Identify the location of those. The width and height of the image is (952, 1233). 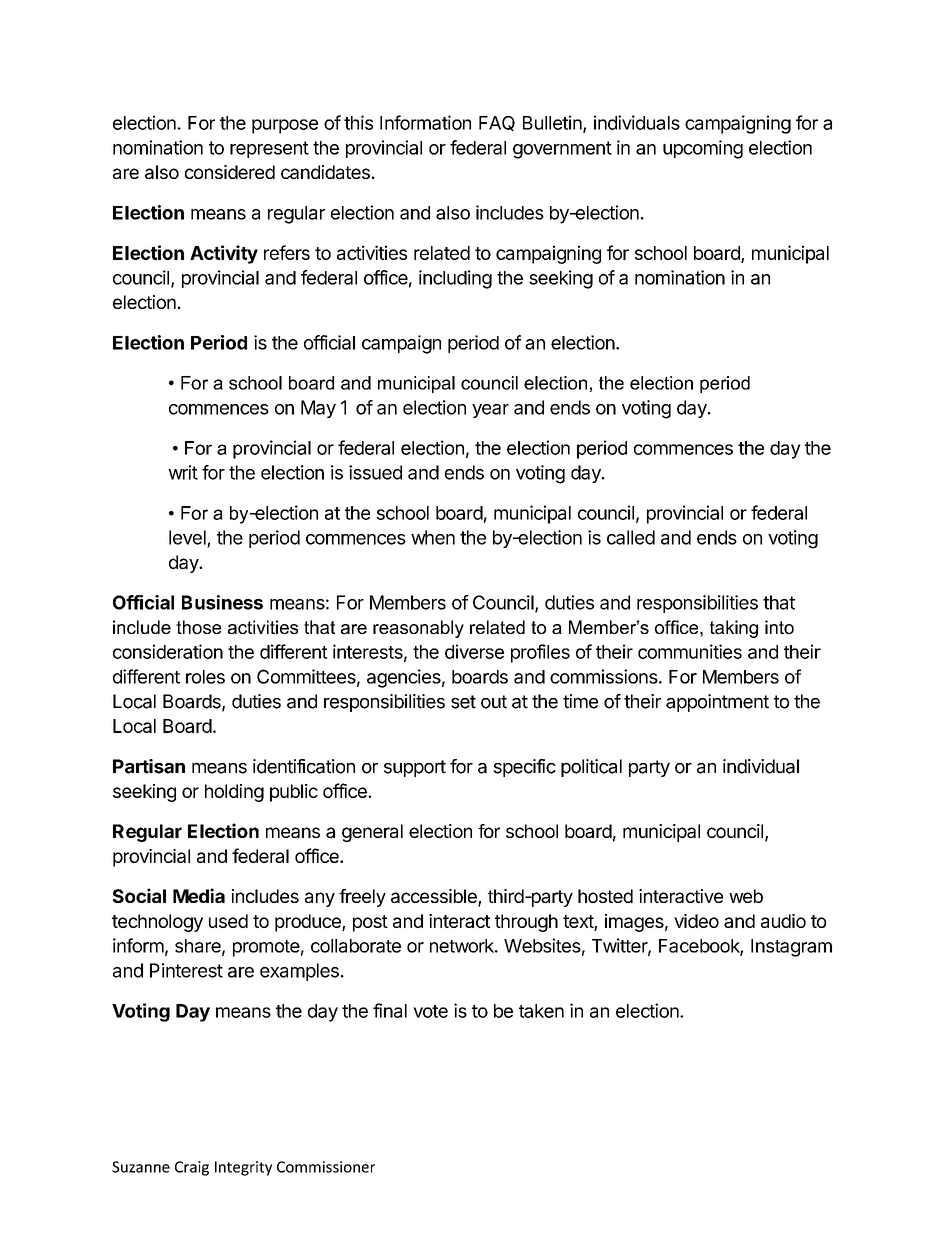
(198, 627).
